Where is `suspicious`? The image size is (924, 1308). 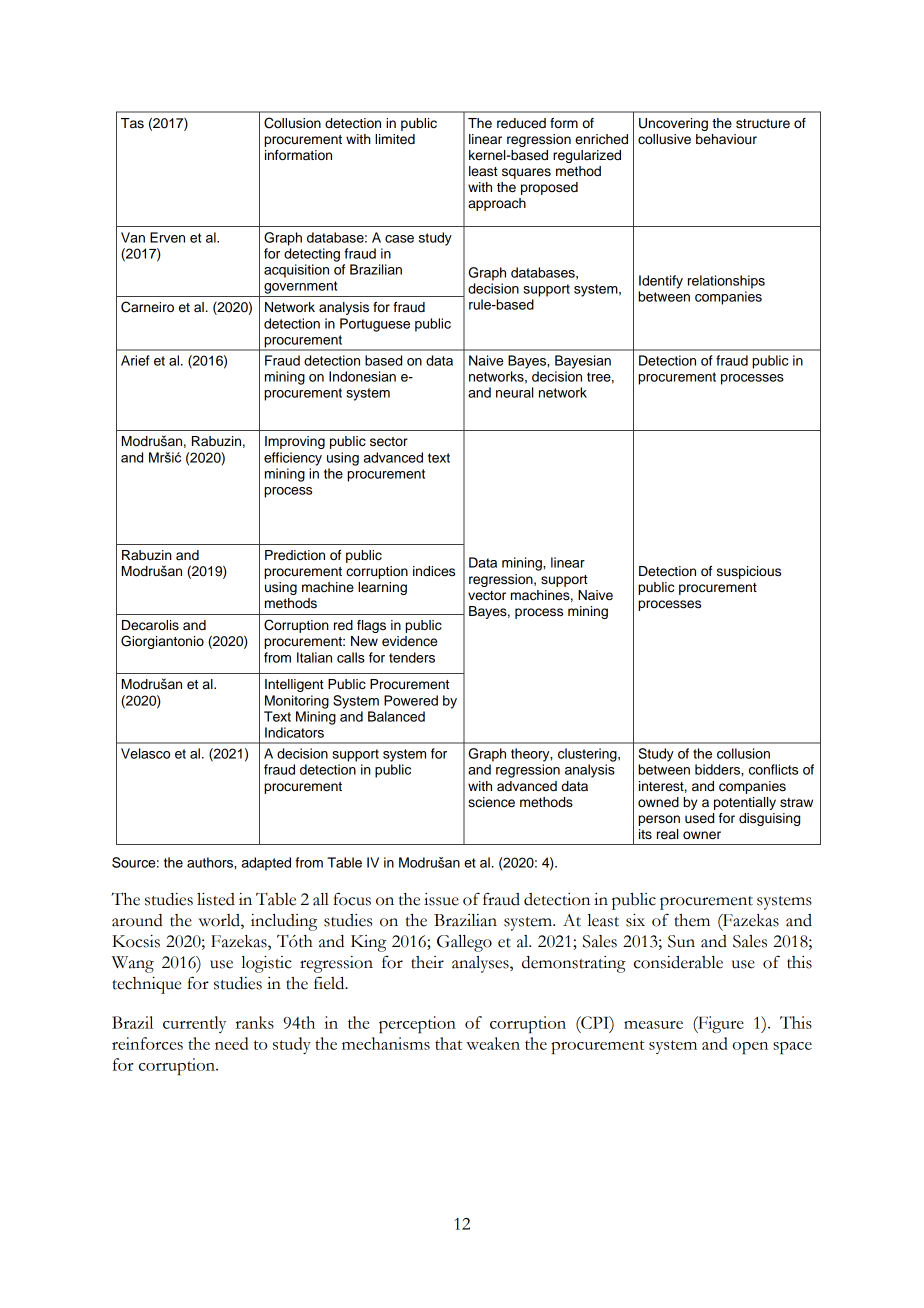
suspicious is located at coordinates (749, 572).
